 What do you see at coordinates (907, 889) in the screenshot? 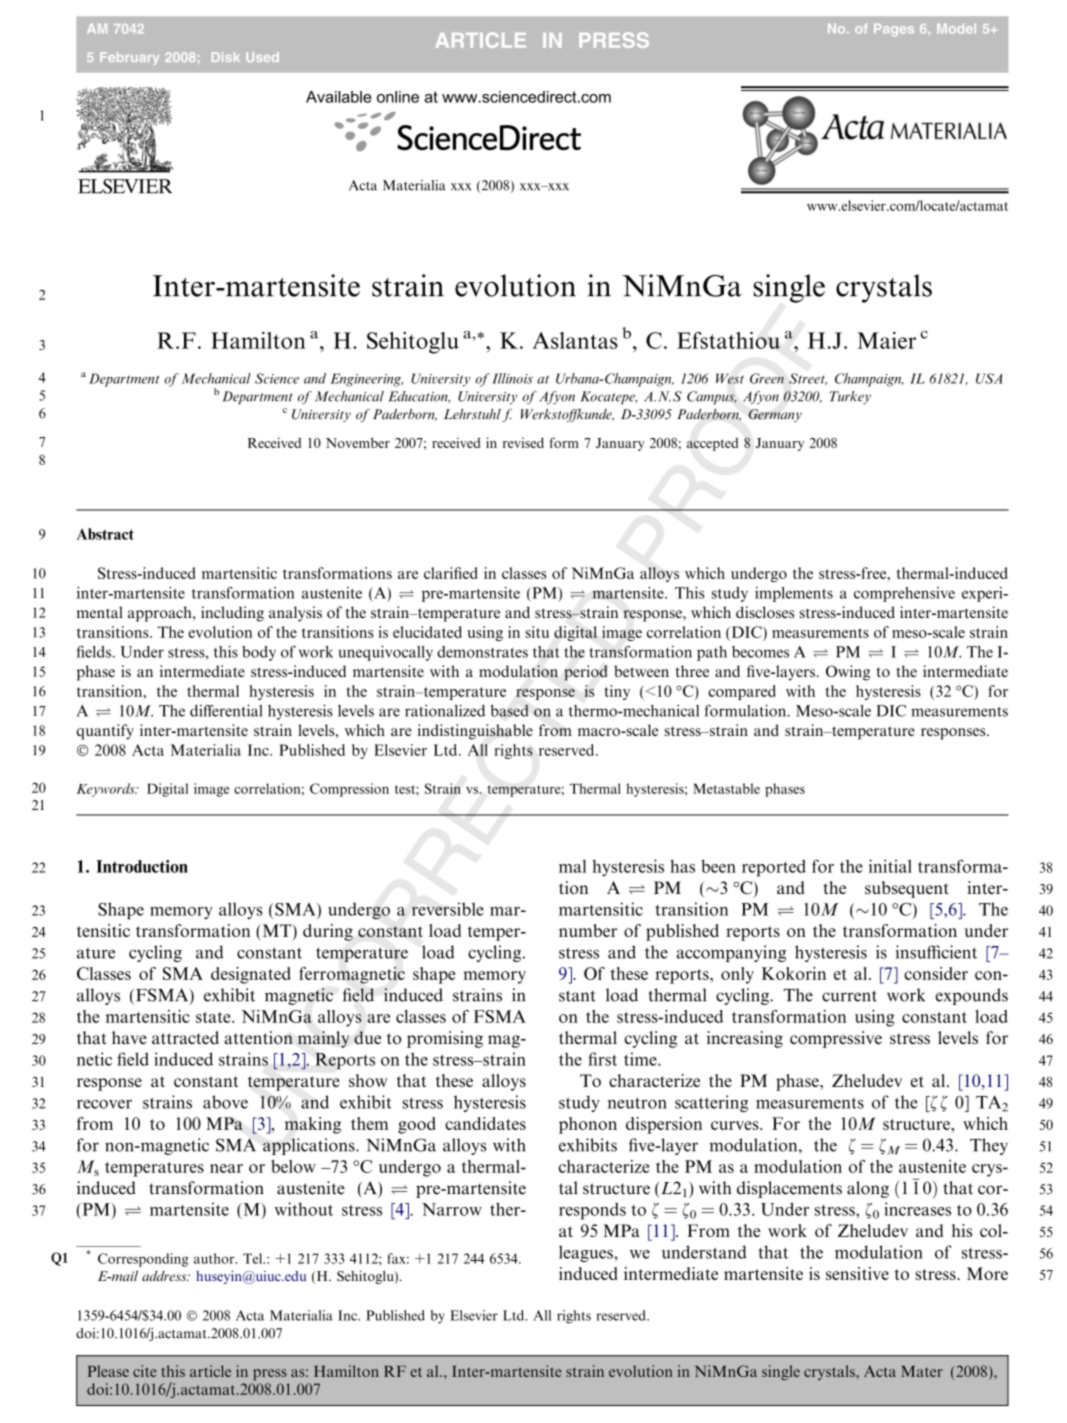
I see `subsequent` at bounding box center [907, 889].
